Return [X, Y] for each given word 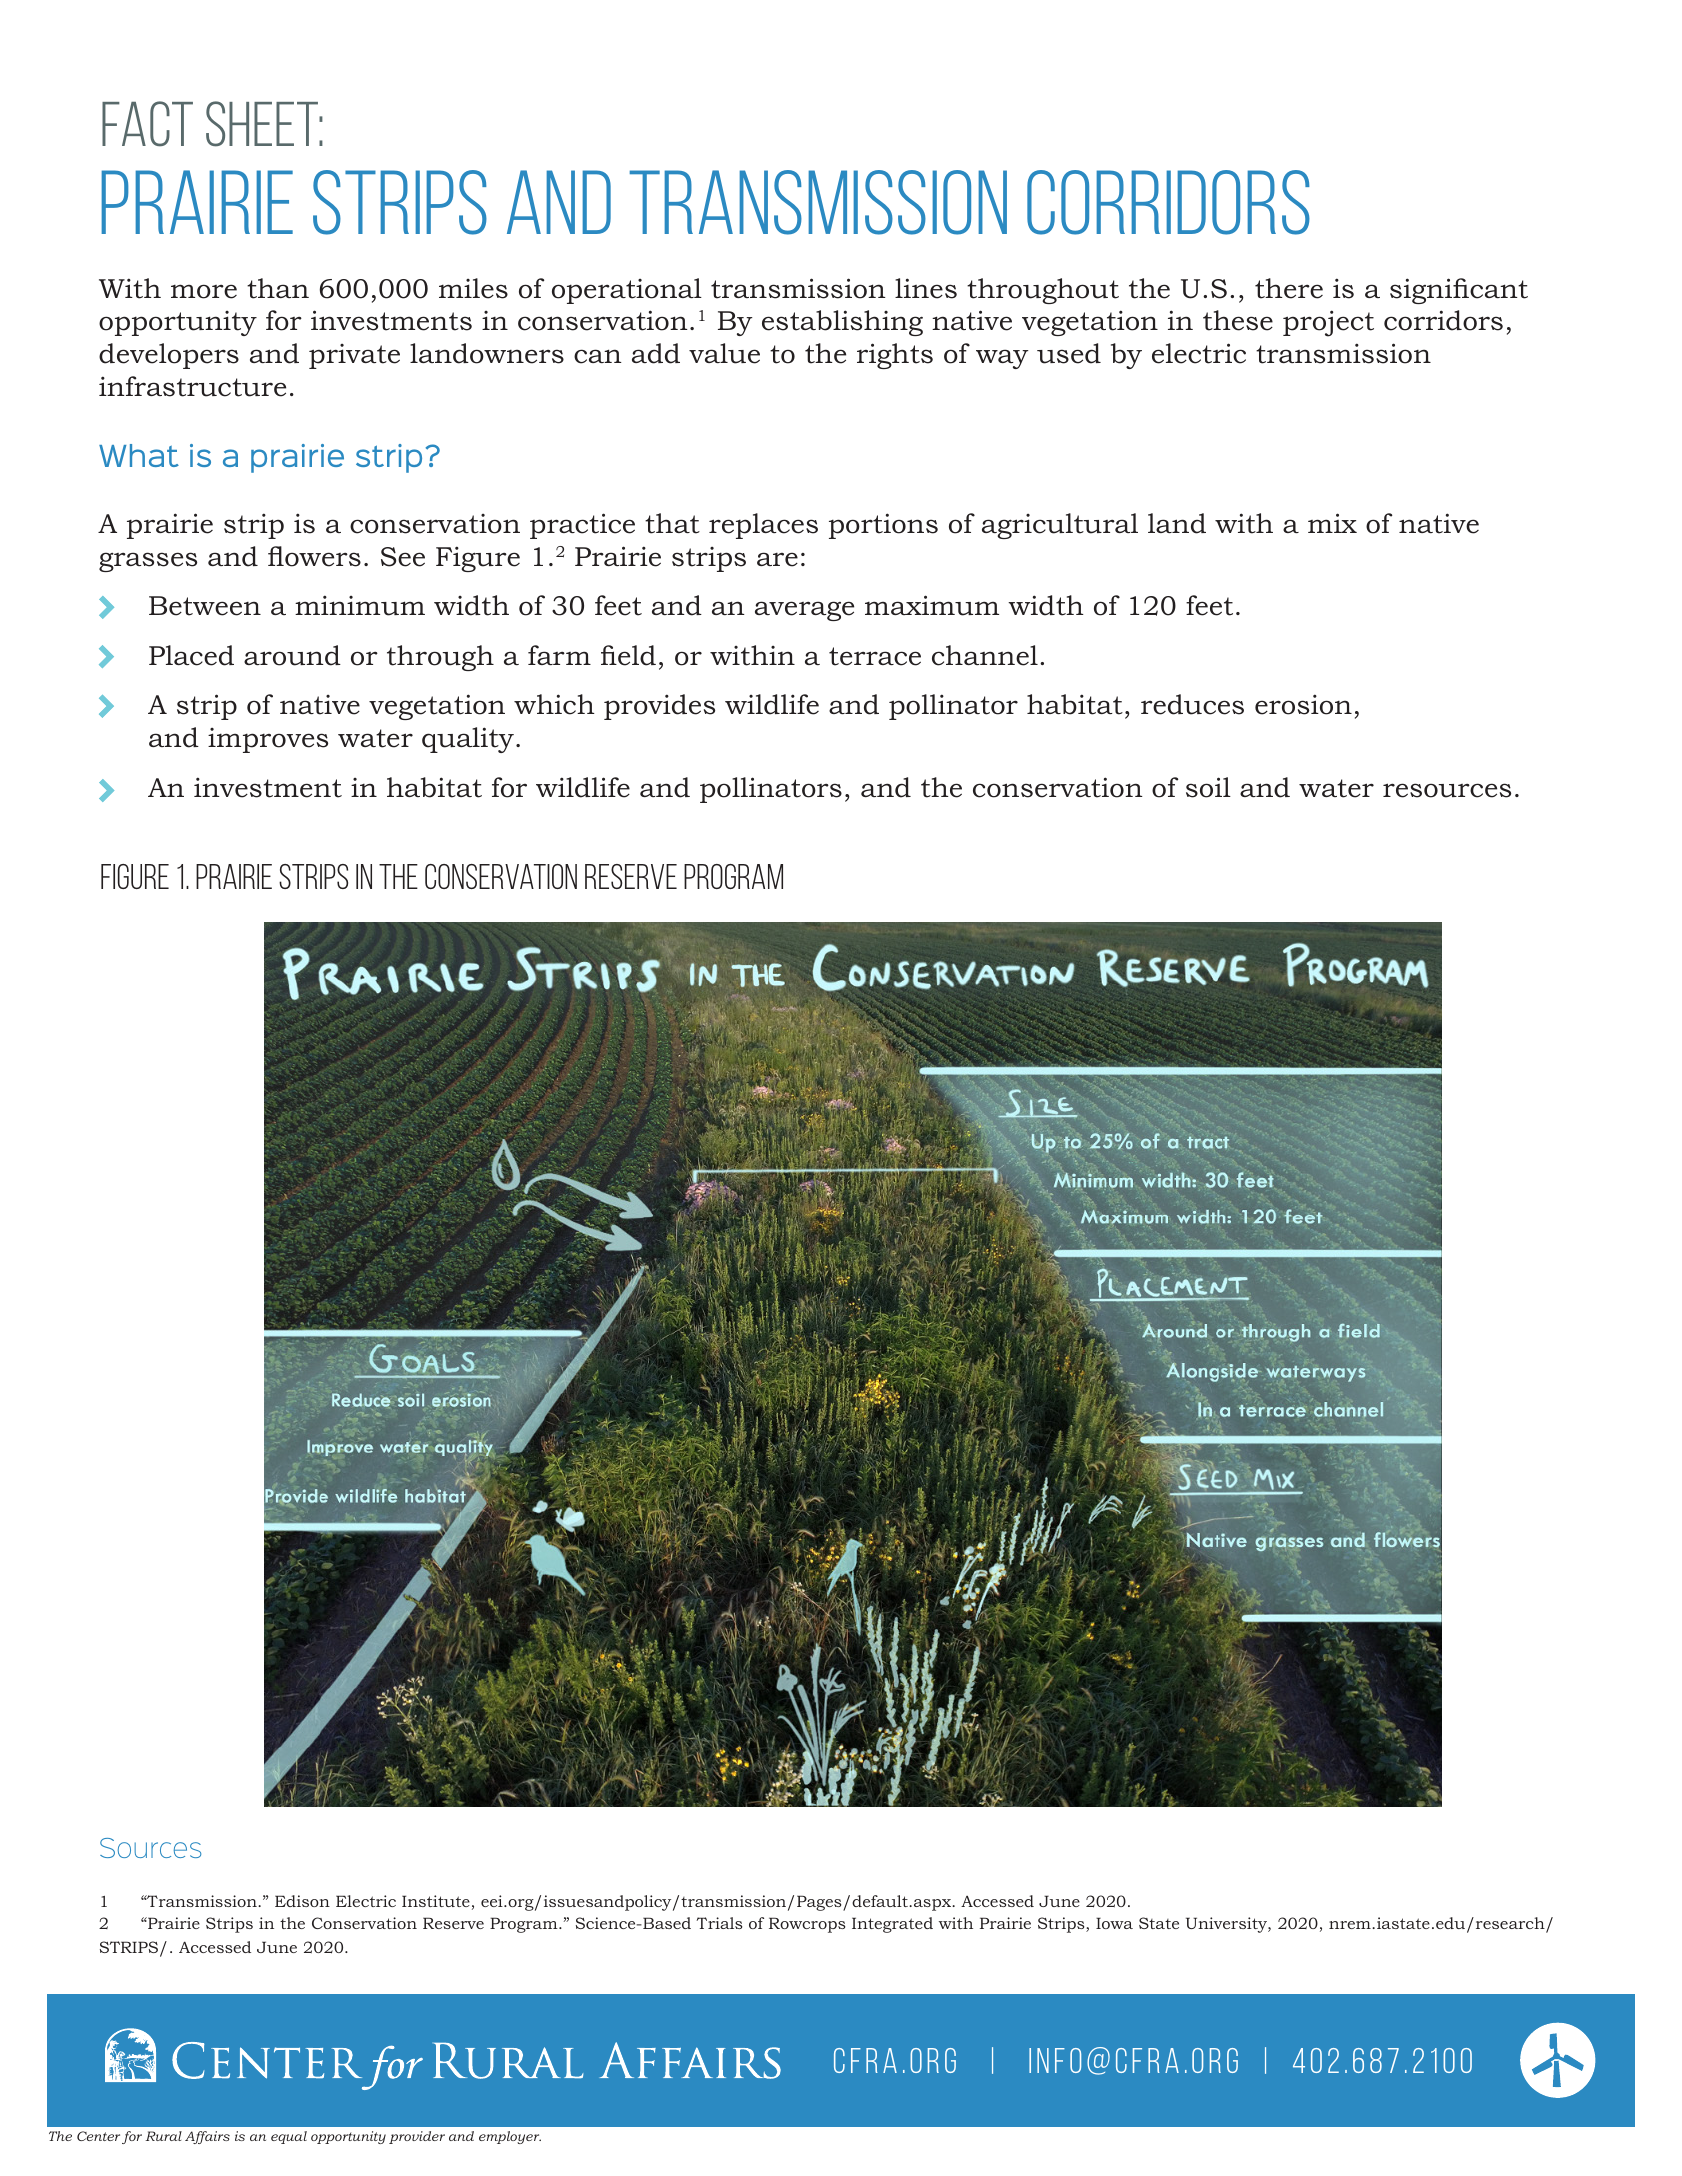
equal [289, 2137]
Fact [147, 124]
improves [268, 740]
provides [659, 707]
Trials [719, 1923]
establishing [842, 323]
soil [1208, 787]
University [1227, 1925]
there [1289, 288]
